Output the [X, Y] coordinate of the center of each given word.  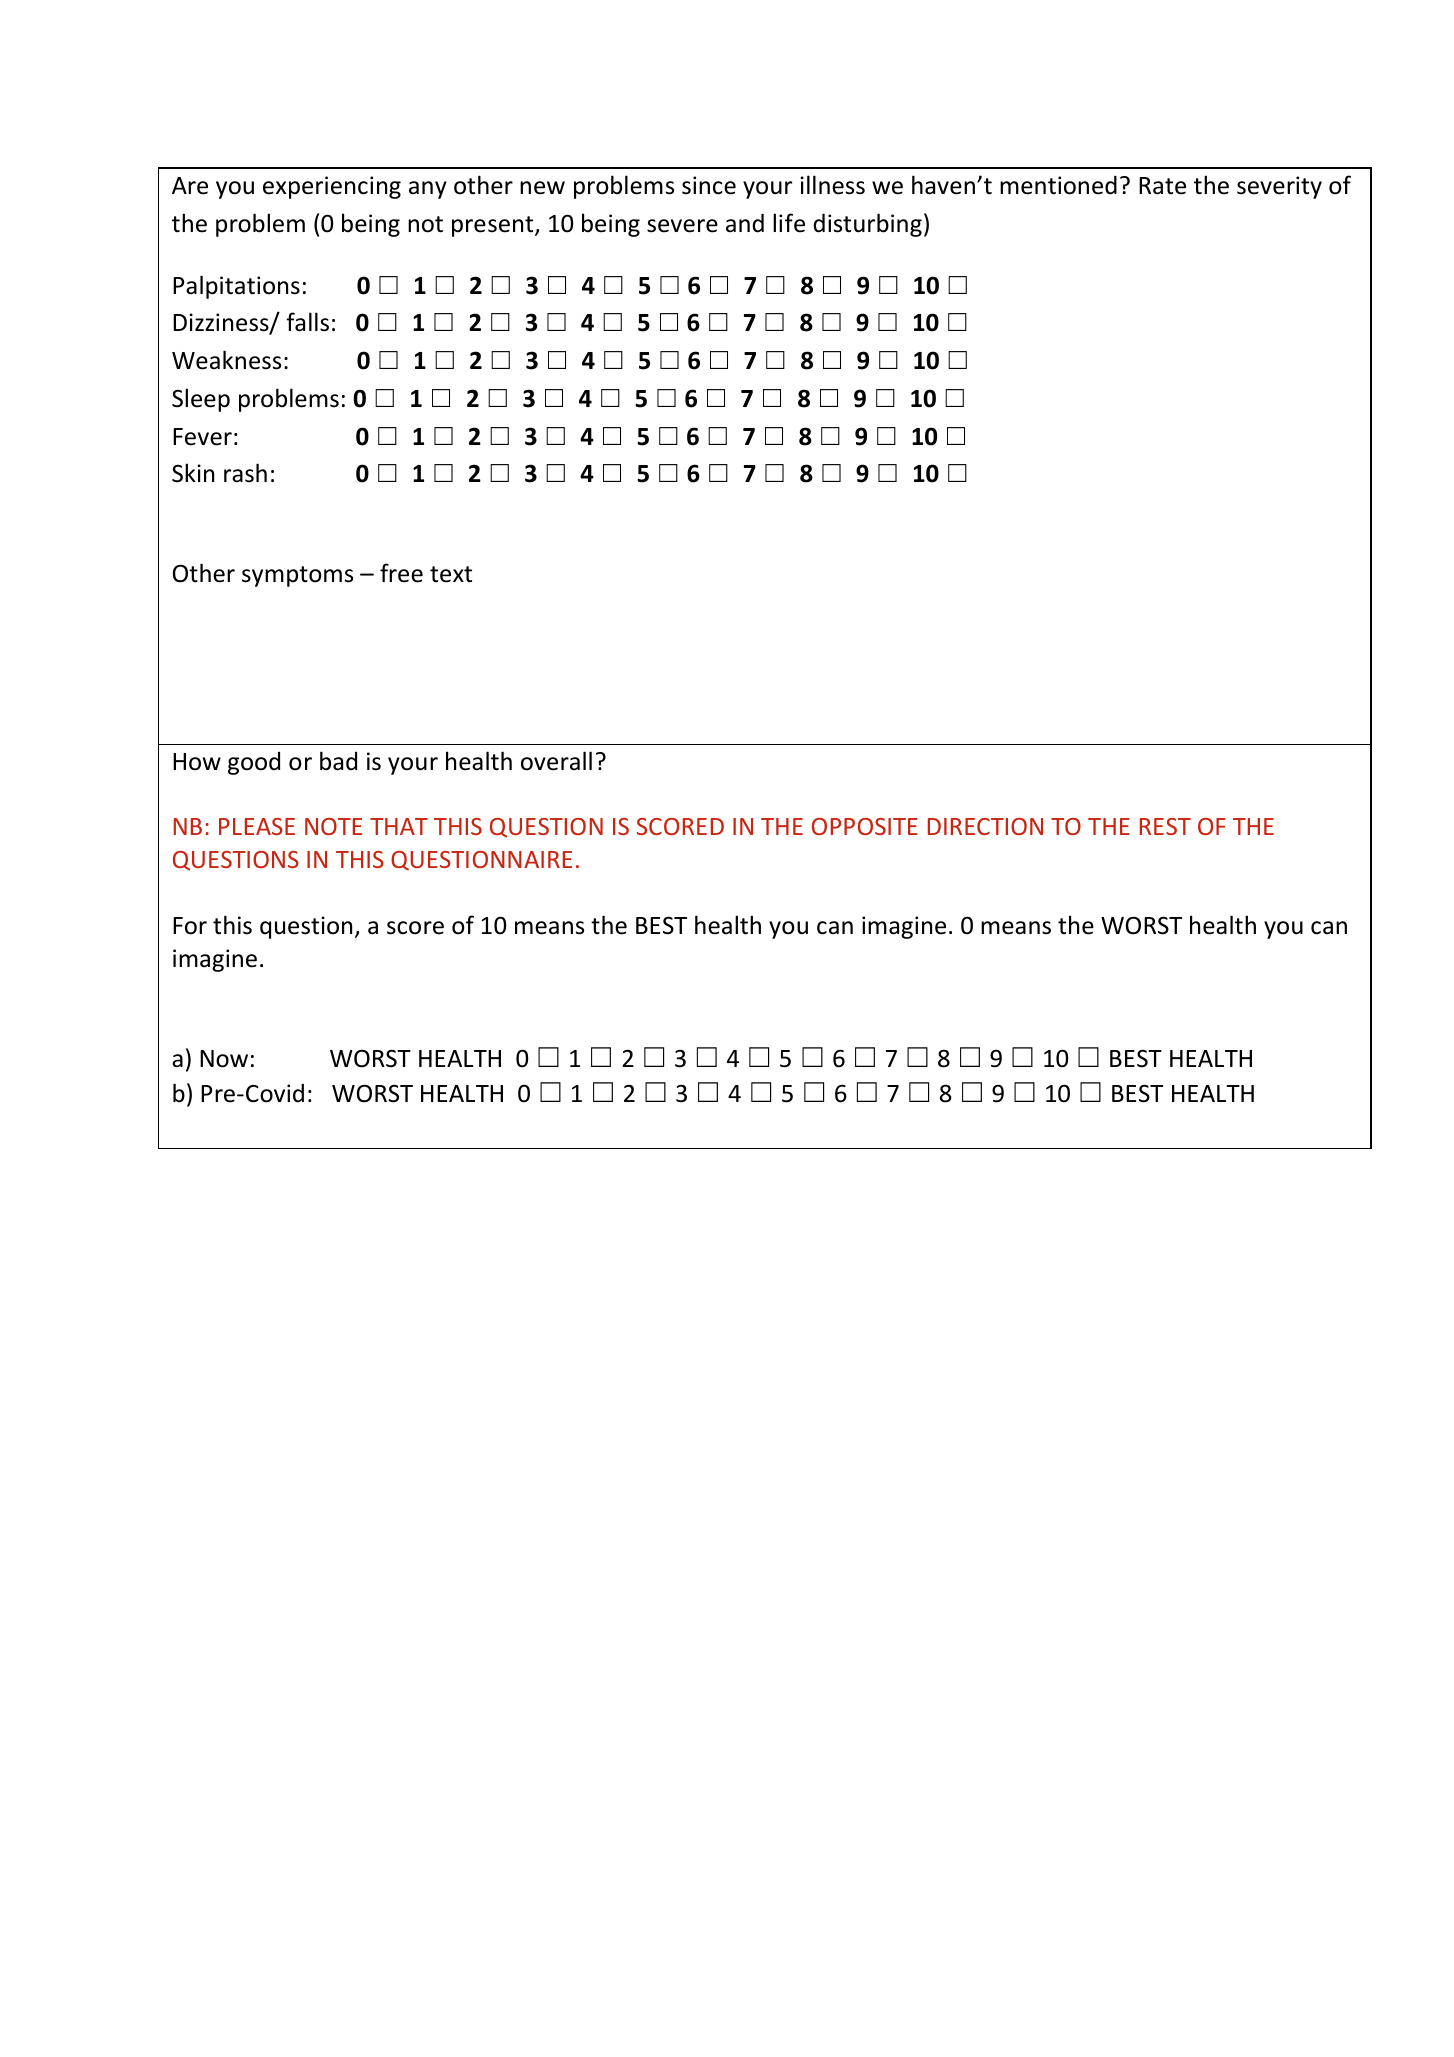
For [190, 926]
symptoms [297, 576]
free [401, 573]
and [745, 223]
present [494, 226]
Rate [1162, 186]
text [451, 574]
